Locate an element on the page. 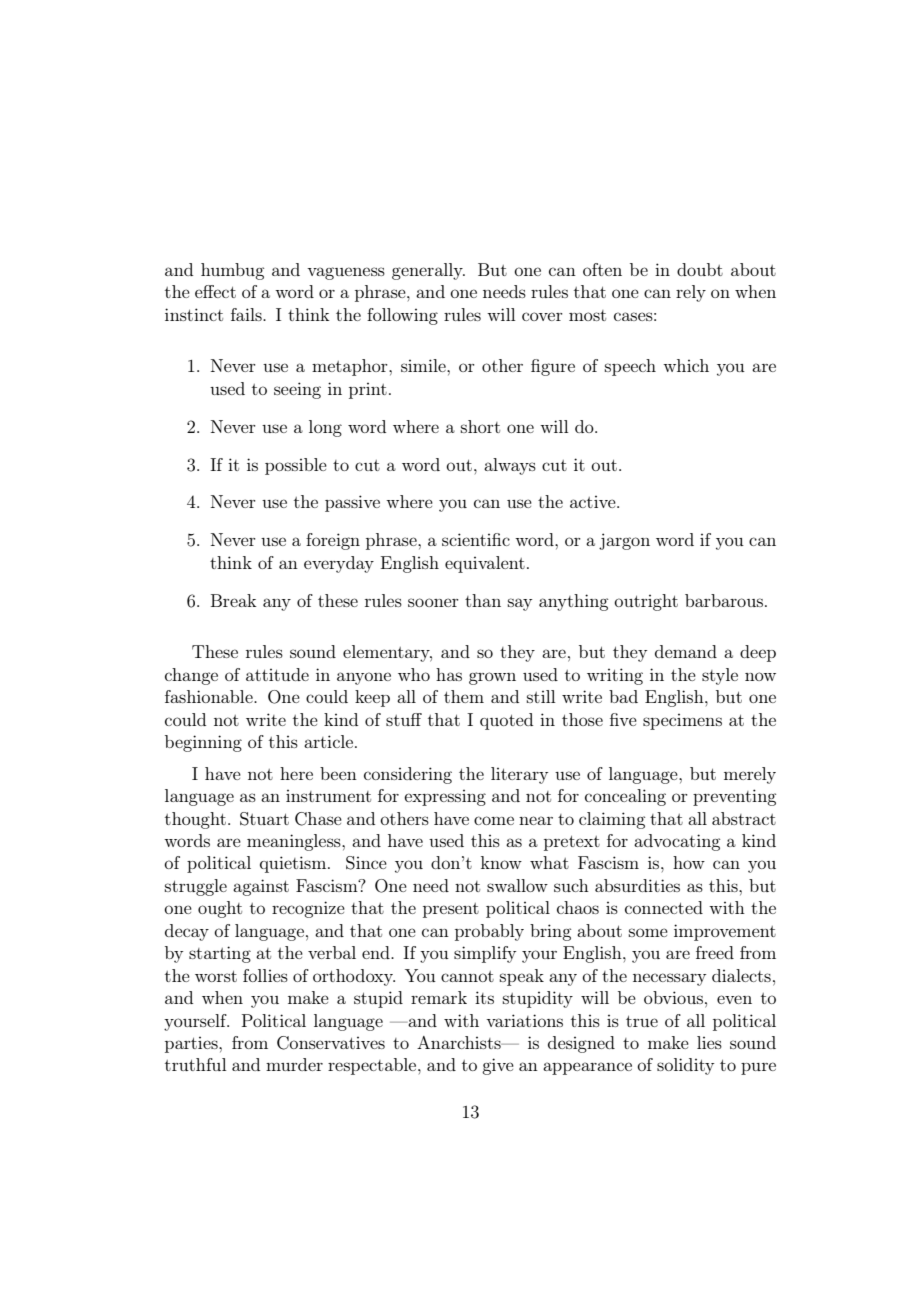  grown is located at coordinates (492, 678).
